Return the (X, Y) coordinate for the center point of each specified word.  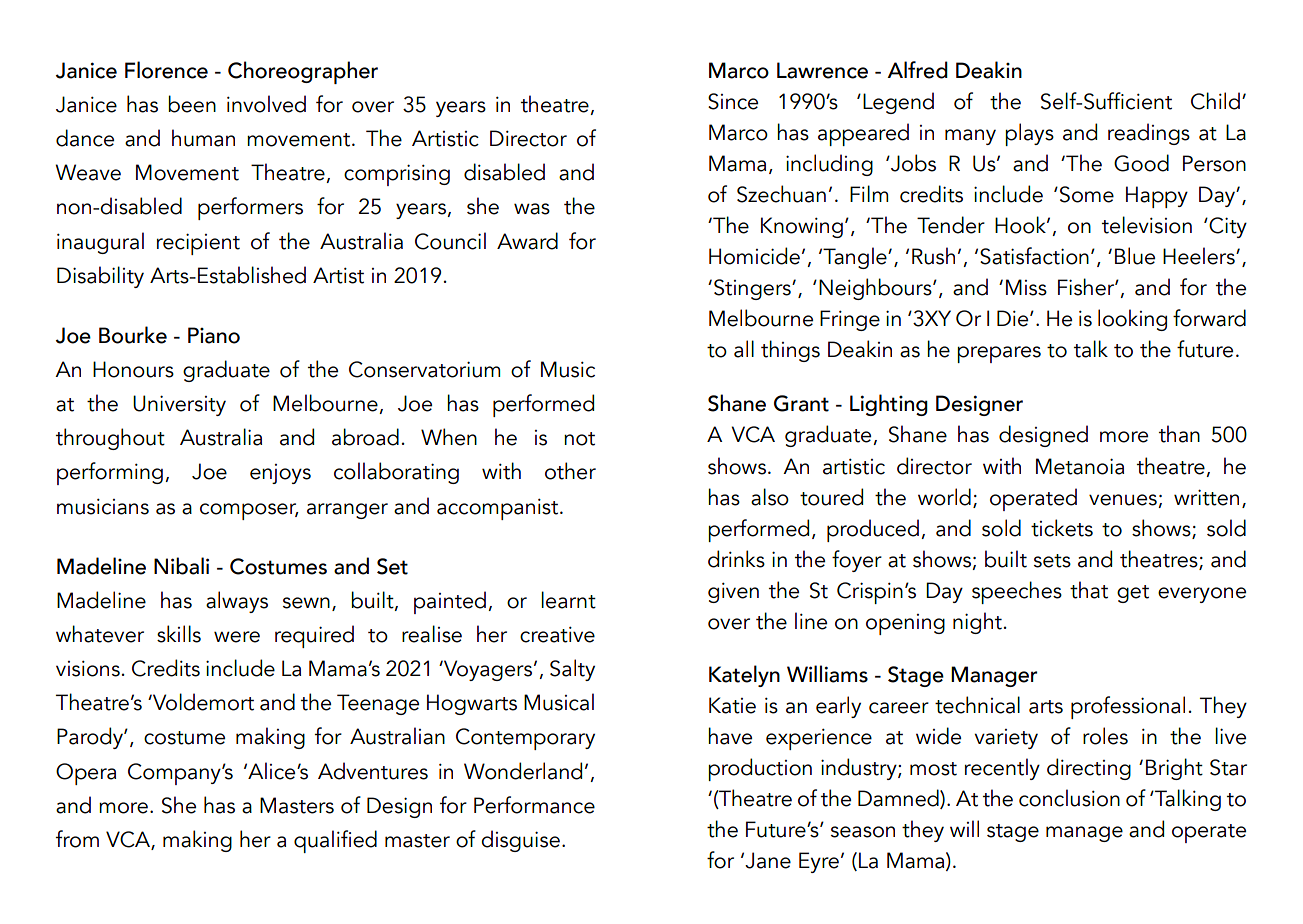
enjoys (280, 474)
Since (733, 101)
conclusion (1069, 798)
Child (1215, 101)
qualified (335, 841)
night (977, 623)
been (192, 104)
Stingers (753, 289)
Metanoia (1080, 466)
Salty (572, 670)
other (570, 471)
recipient (198, 244)
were (237, 637)
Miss (1026, 287)
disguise (520, 841)
